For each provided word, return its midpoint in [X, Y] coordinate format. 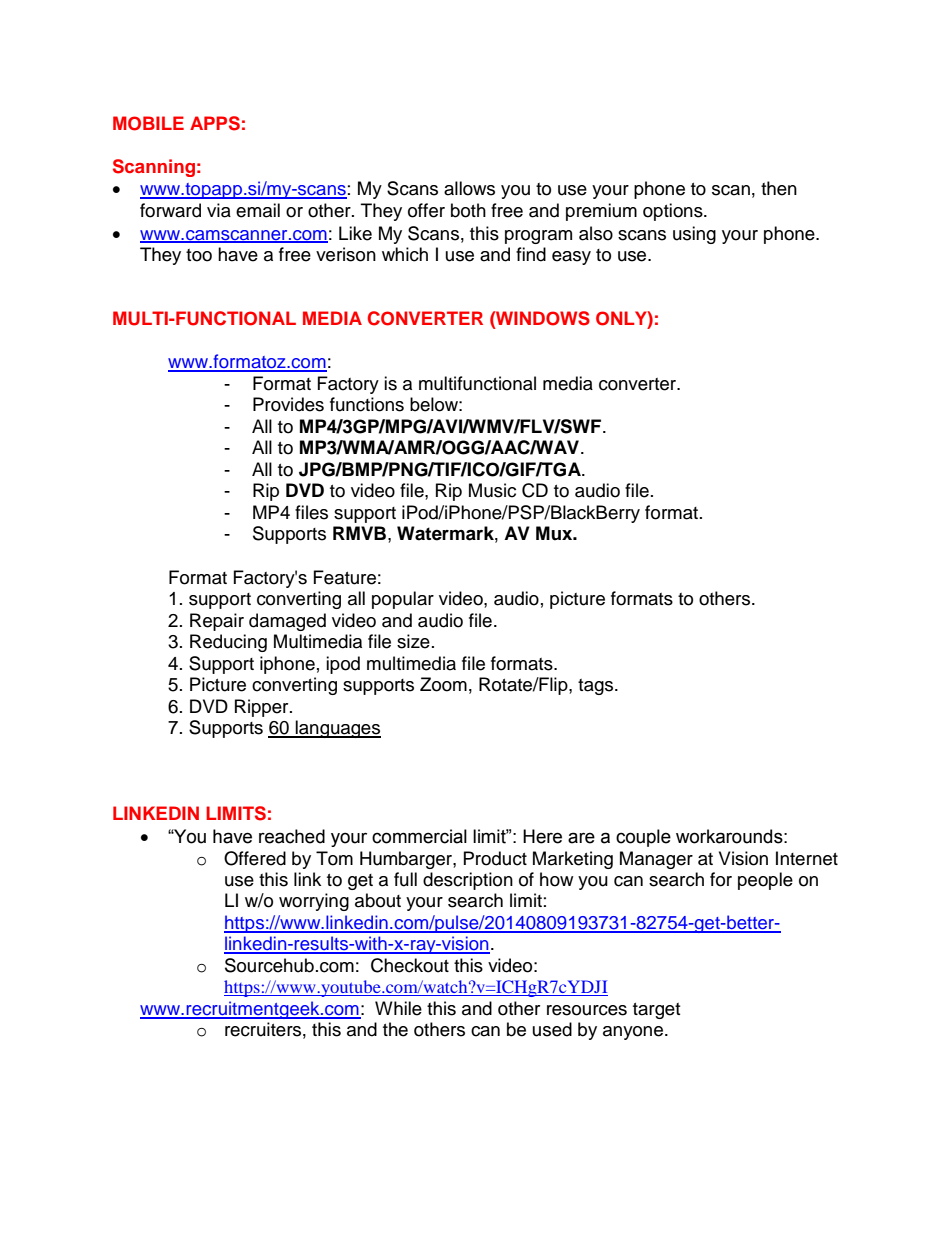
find [531, 254]
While [398, 1008]
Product [495, 858]
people [765, 881]
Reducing [228, 643]
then [779, 188]
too [199, 255]
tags [597, 687]
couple [643, 838]
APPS [215, 123]
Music [492, 490]
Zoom [443, 684]
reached [292, 836]
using [694, 235]
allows [469, 188]
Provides [288, 404]
